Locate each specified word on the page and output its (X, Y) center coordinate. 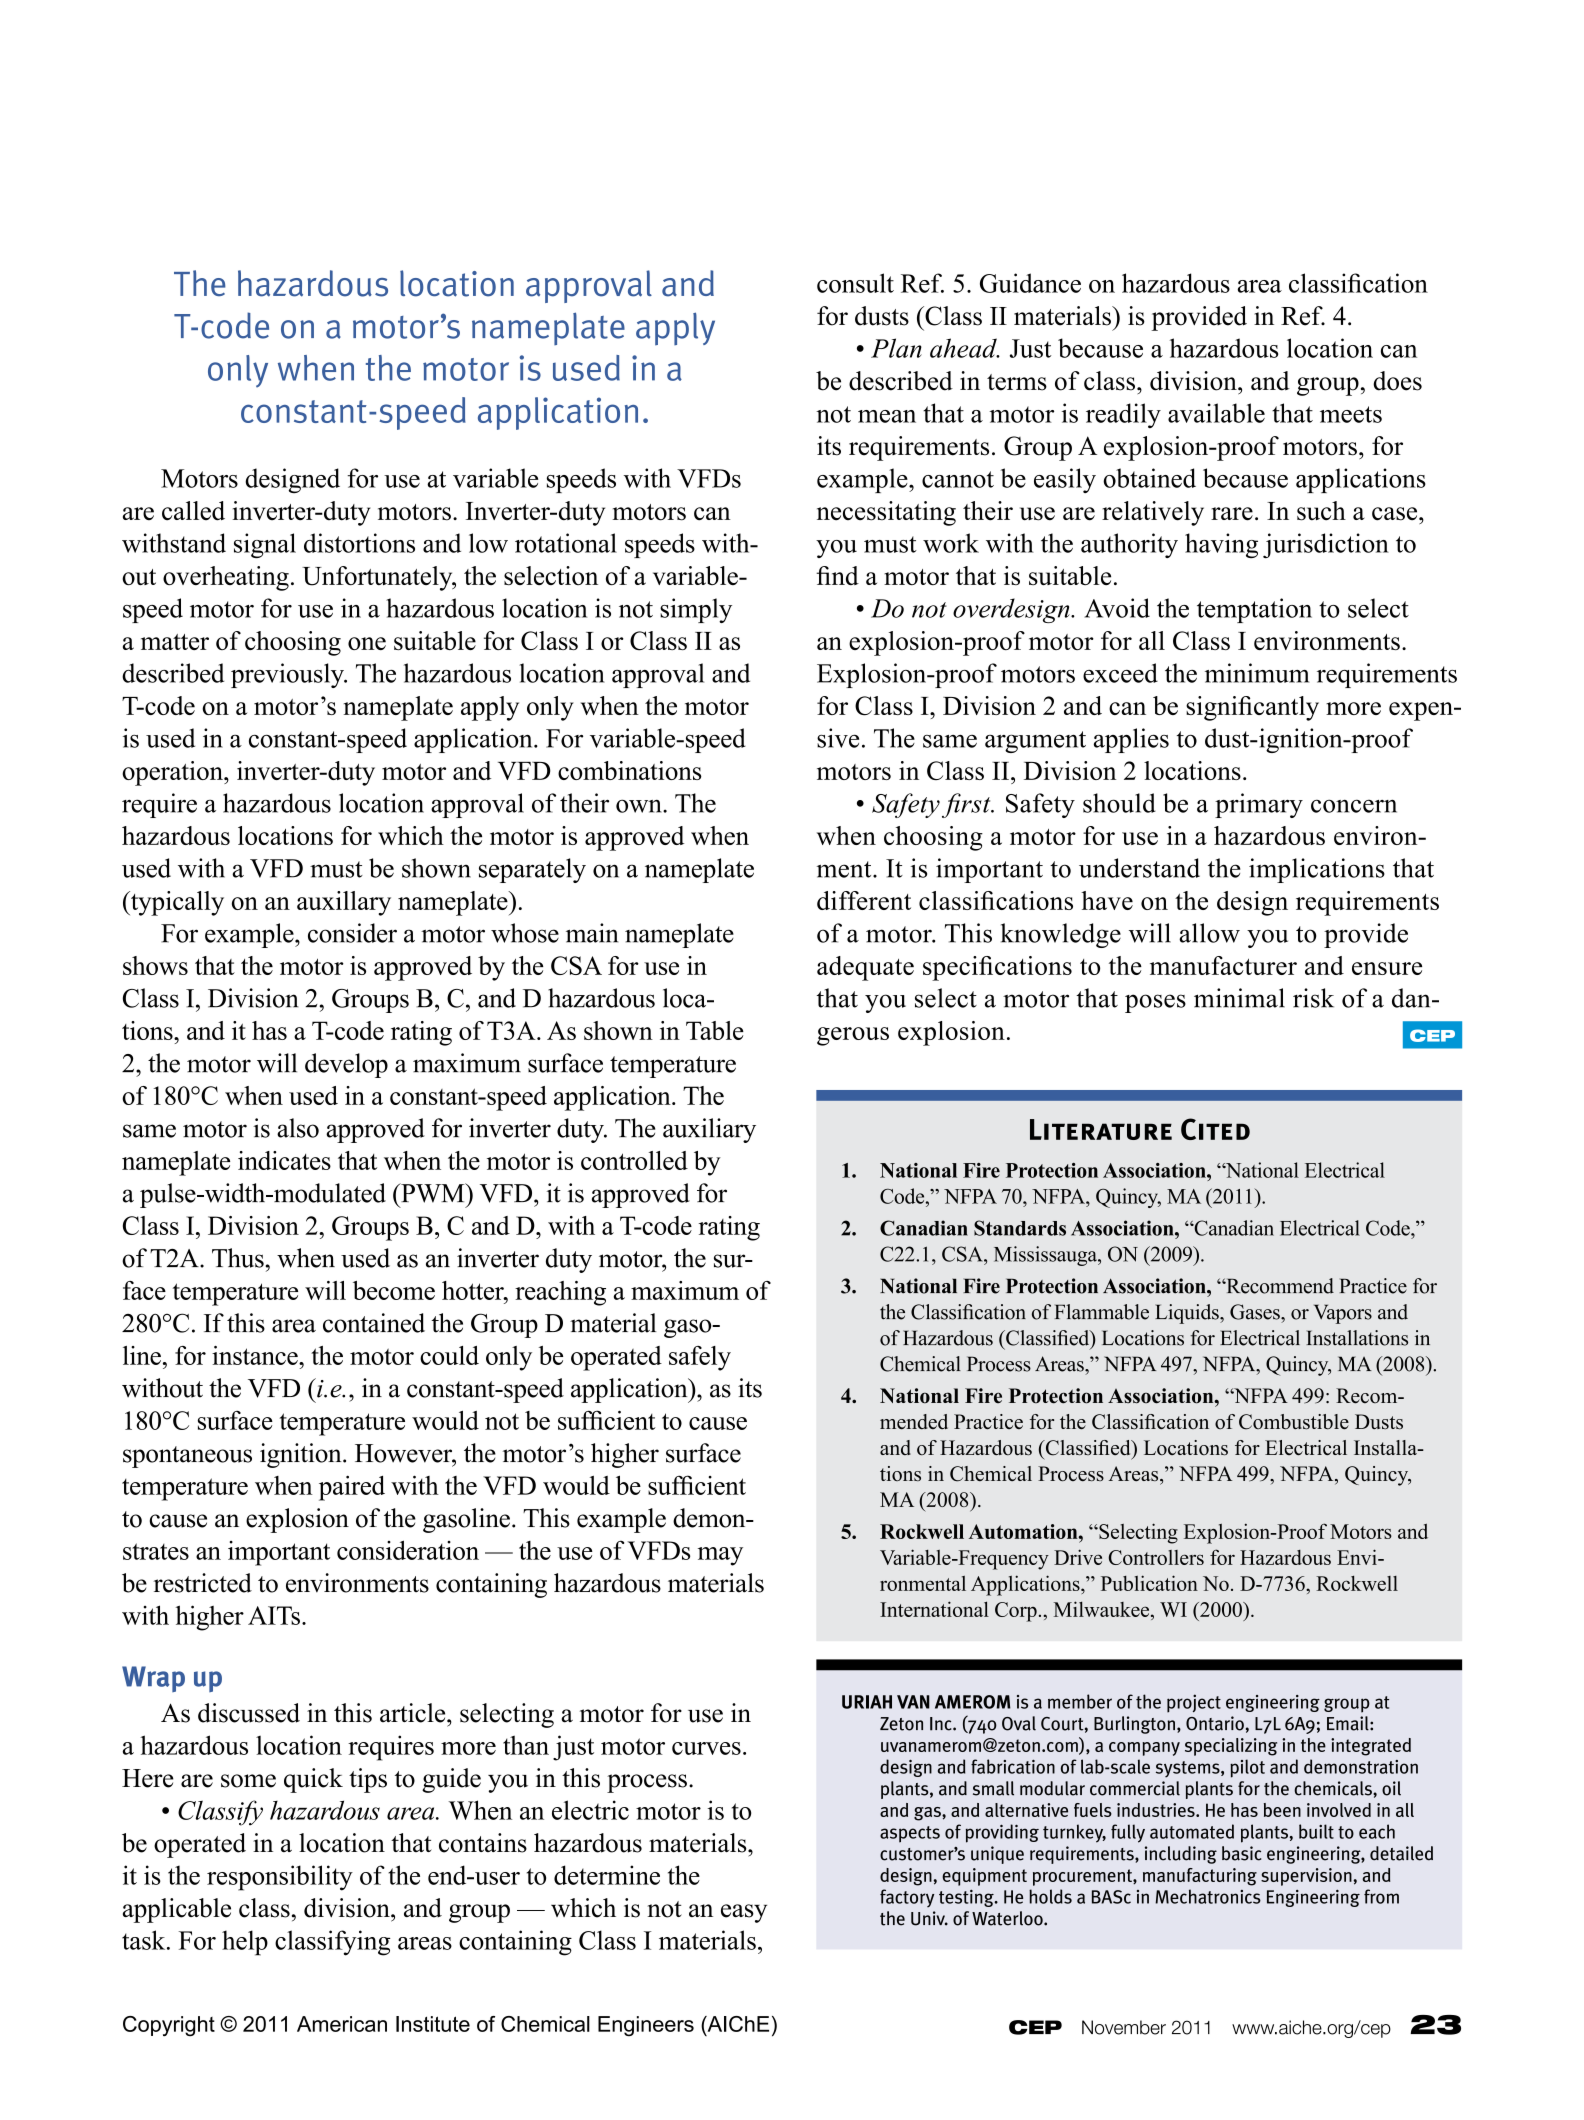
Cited (1215, 1129)
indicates (284, 1160)
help (245, 1943)
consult (855, 283)
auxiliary (709, 1130)
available (1216, 413)
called (193, 511)
